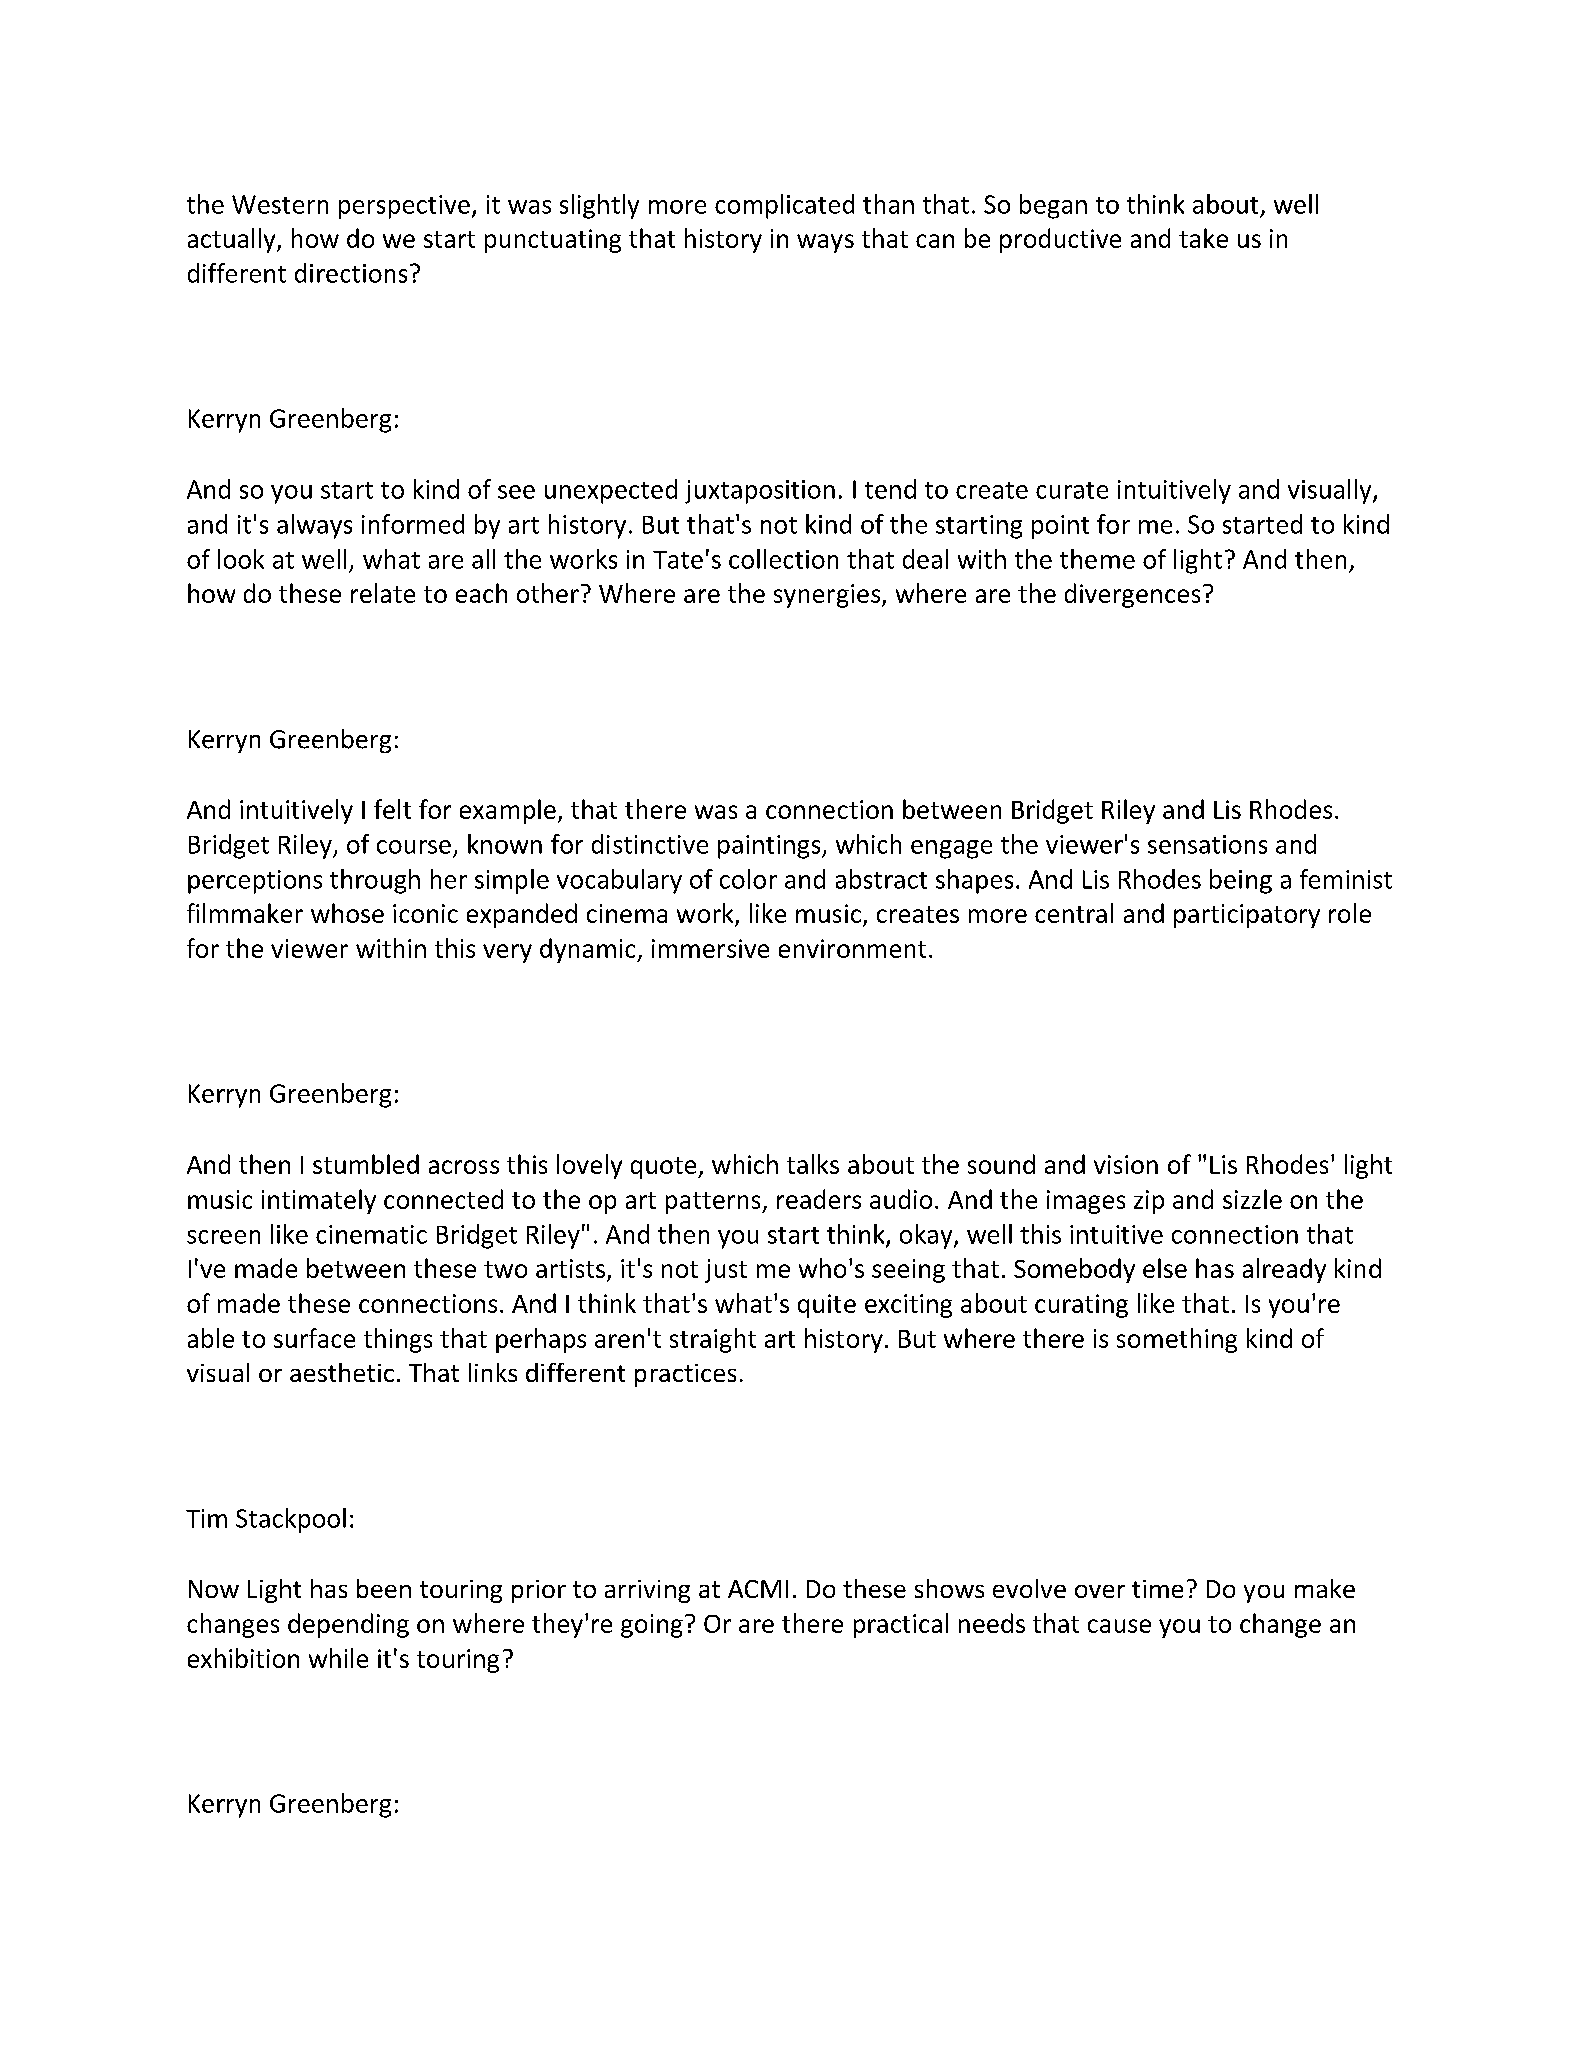 The image size is (1582, 2048). What do you see at coordinates (784, 206) in the image?
I see `complicated` at bounding box center [784, 206].
